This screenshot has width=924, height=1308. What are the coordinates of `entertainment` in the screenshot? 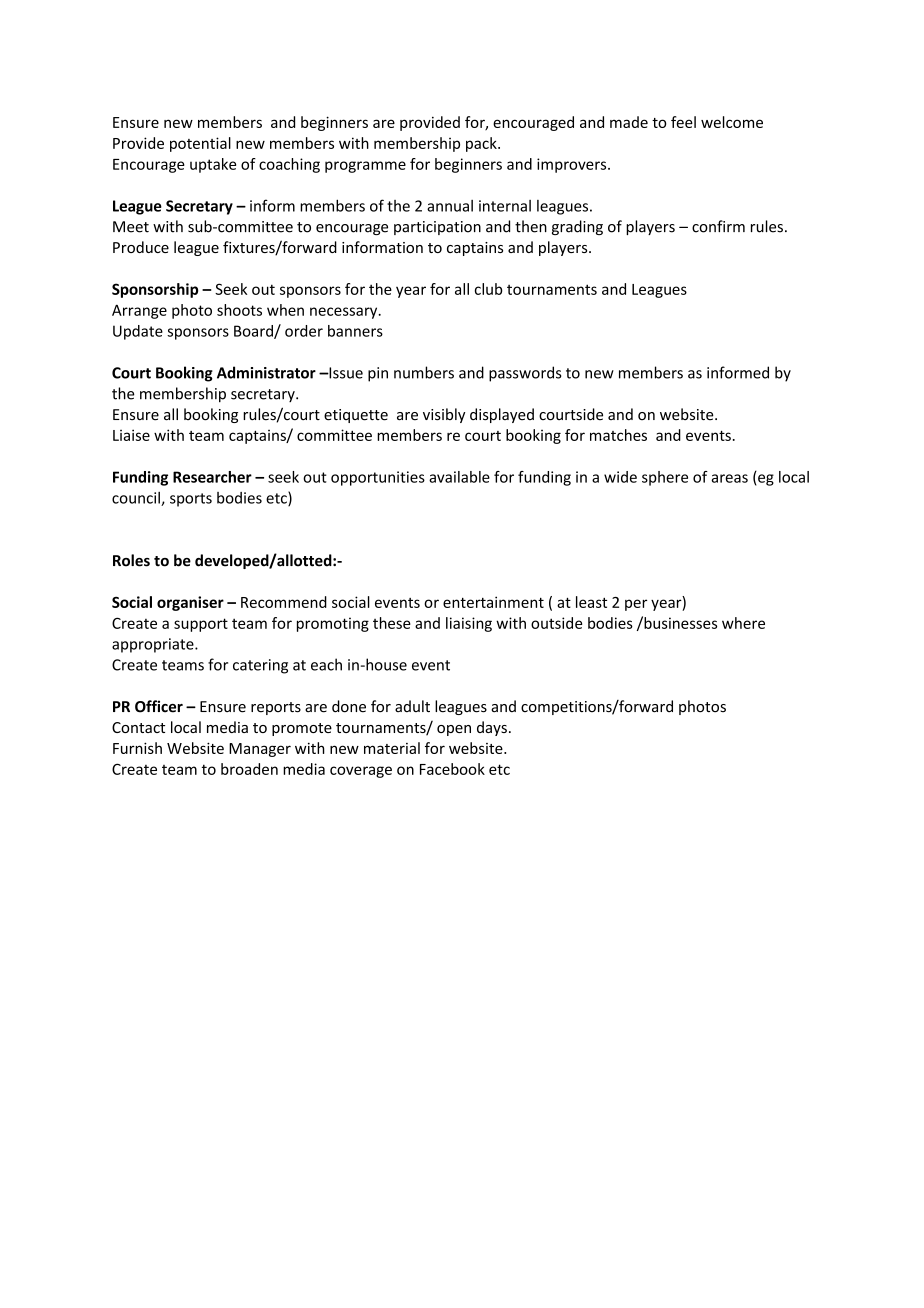 It's located at (493, 602).
